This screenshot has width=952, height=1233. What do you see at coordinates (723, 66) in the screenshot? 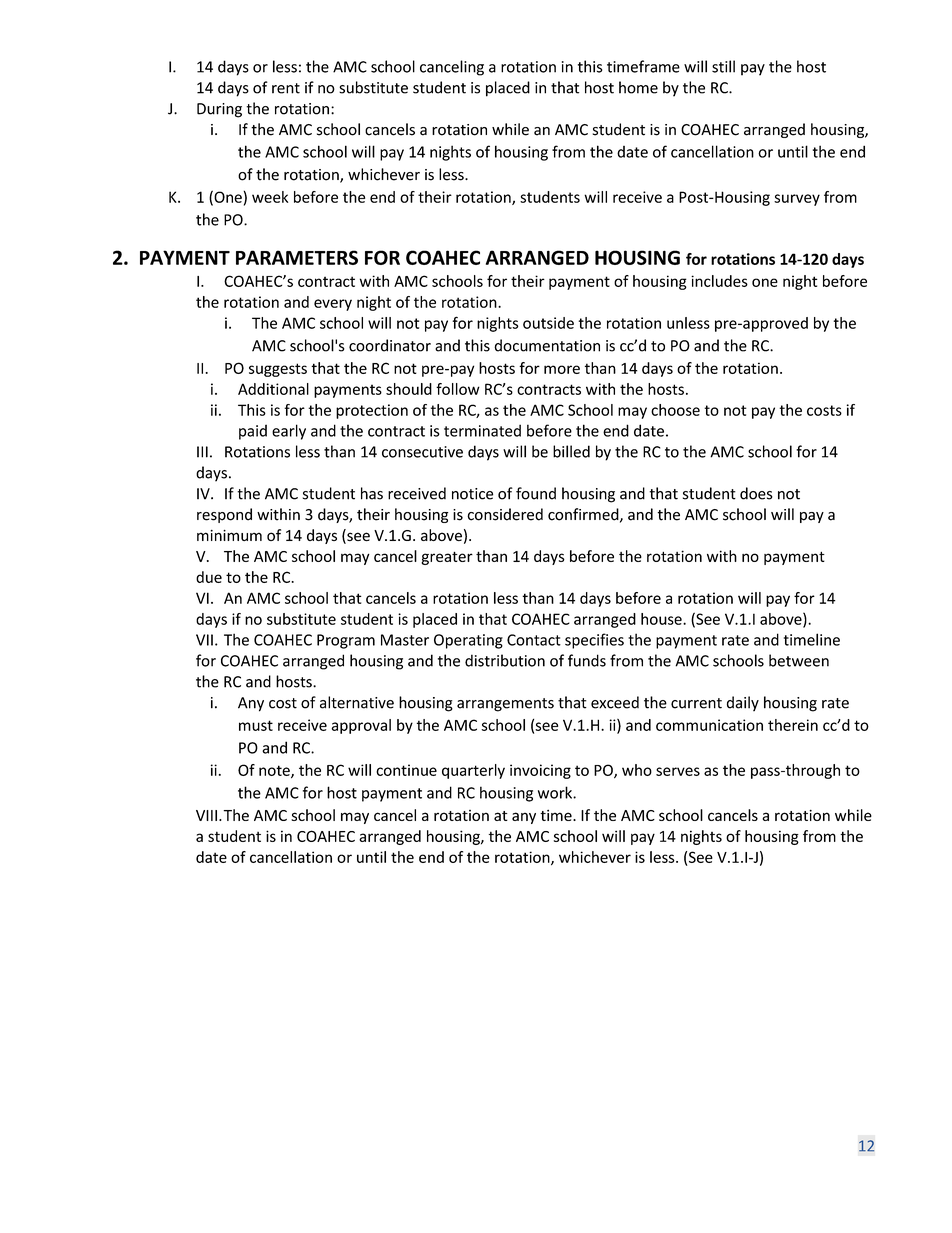
I see `still` at bounding box center [723, 66].
